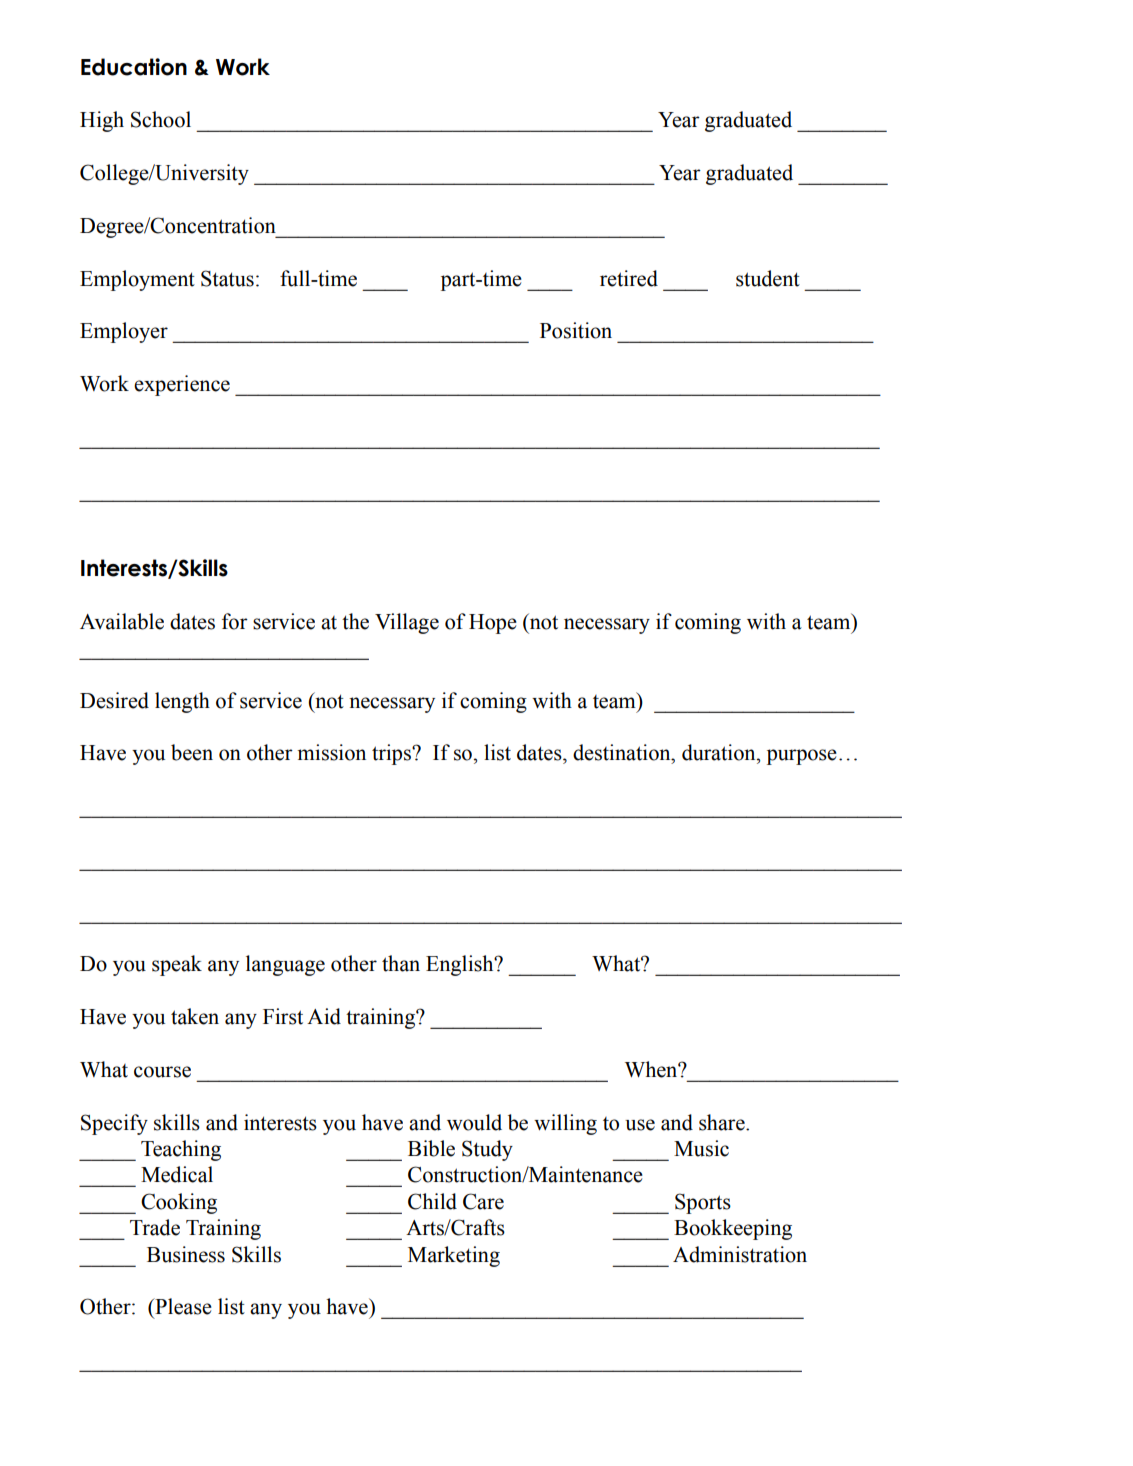 This screenshot has width=1133, height=1466. What do you see at coordinates (161, 119) in the screenshot?
I see `School` at bounding box center [161, 119].
